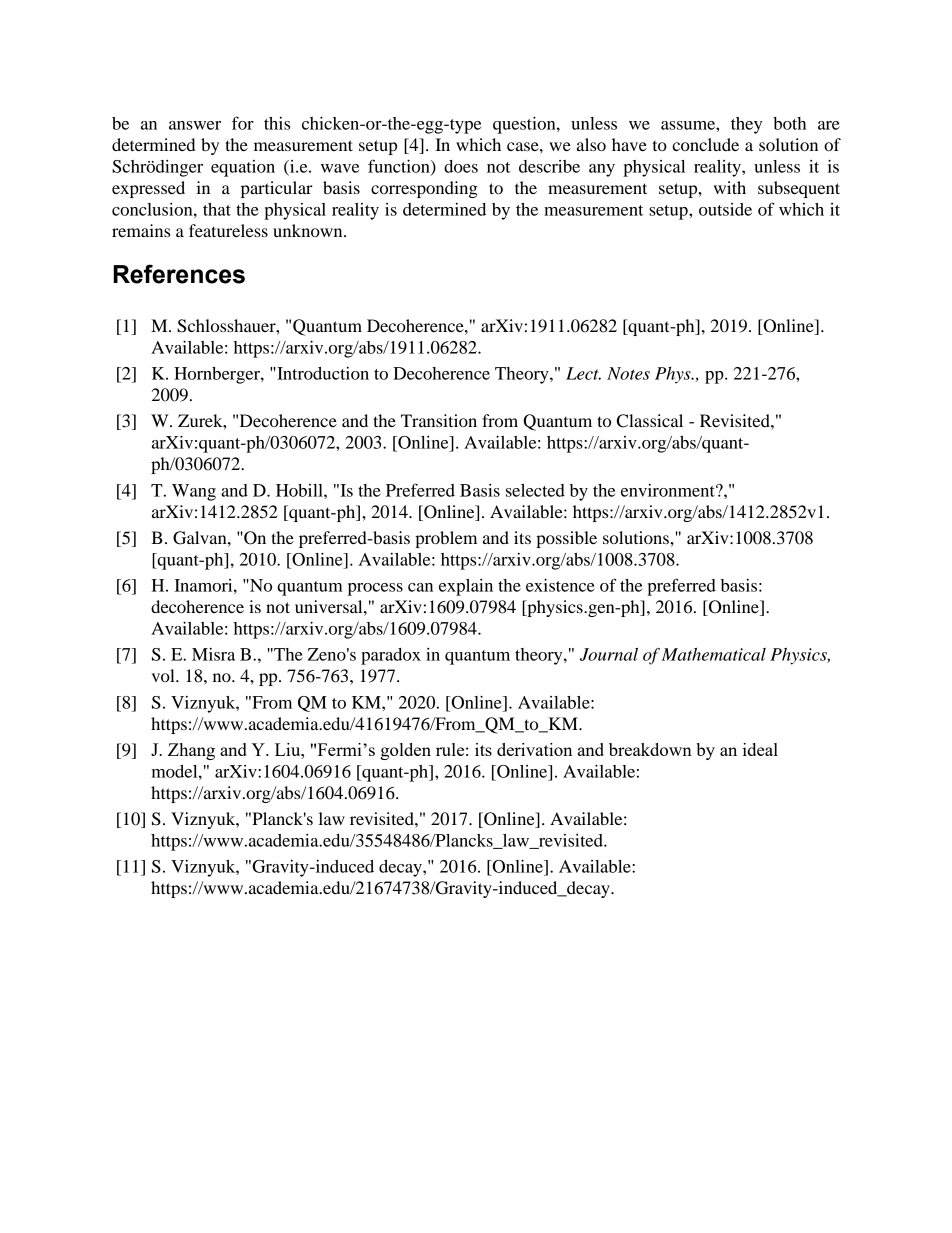 The height and width of the image is (1233, 952). What do you see at coordinates (191, 751) in the image?
I see `Zhang` at bounding box center [191, 751].
